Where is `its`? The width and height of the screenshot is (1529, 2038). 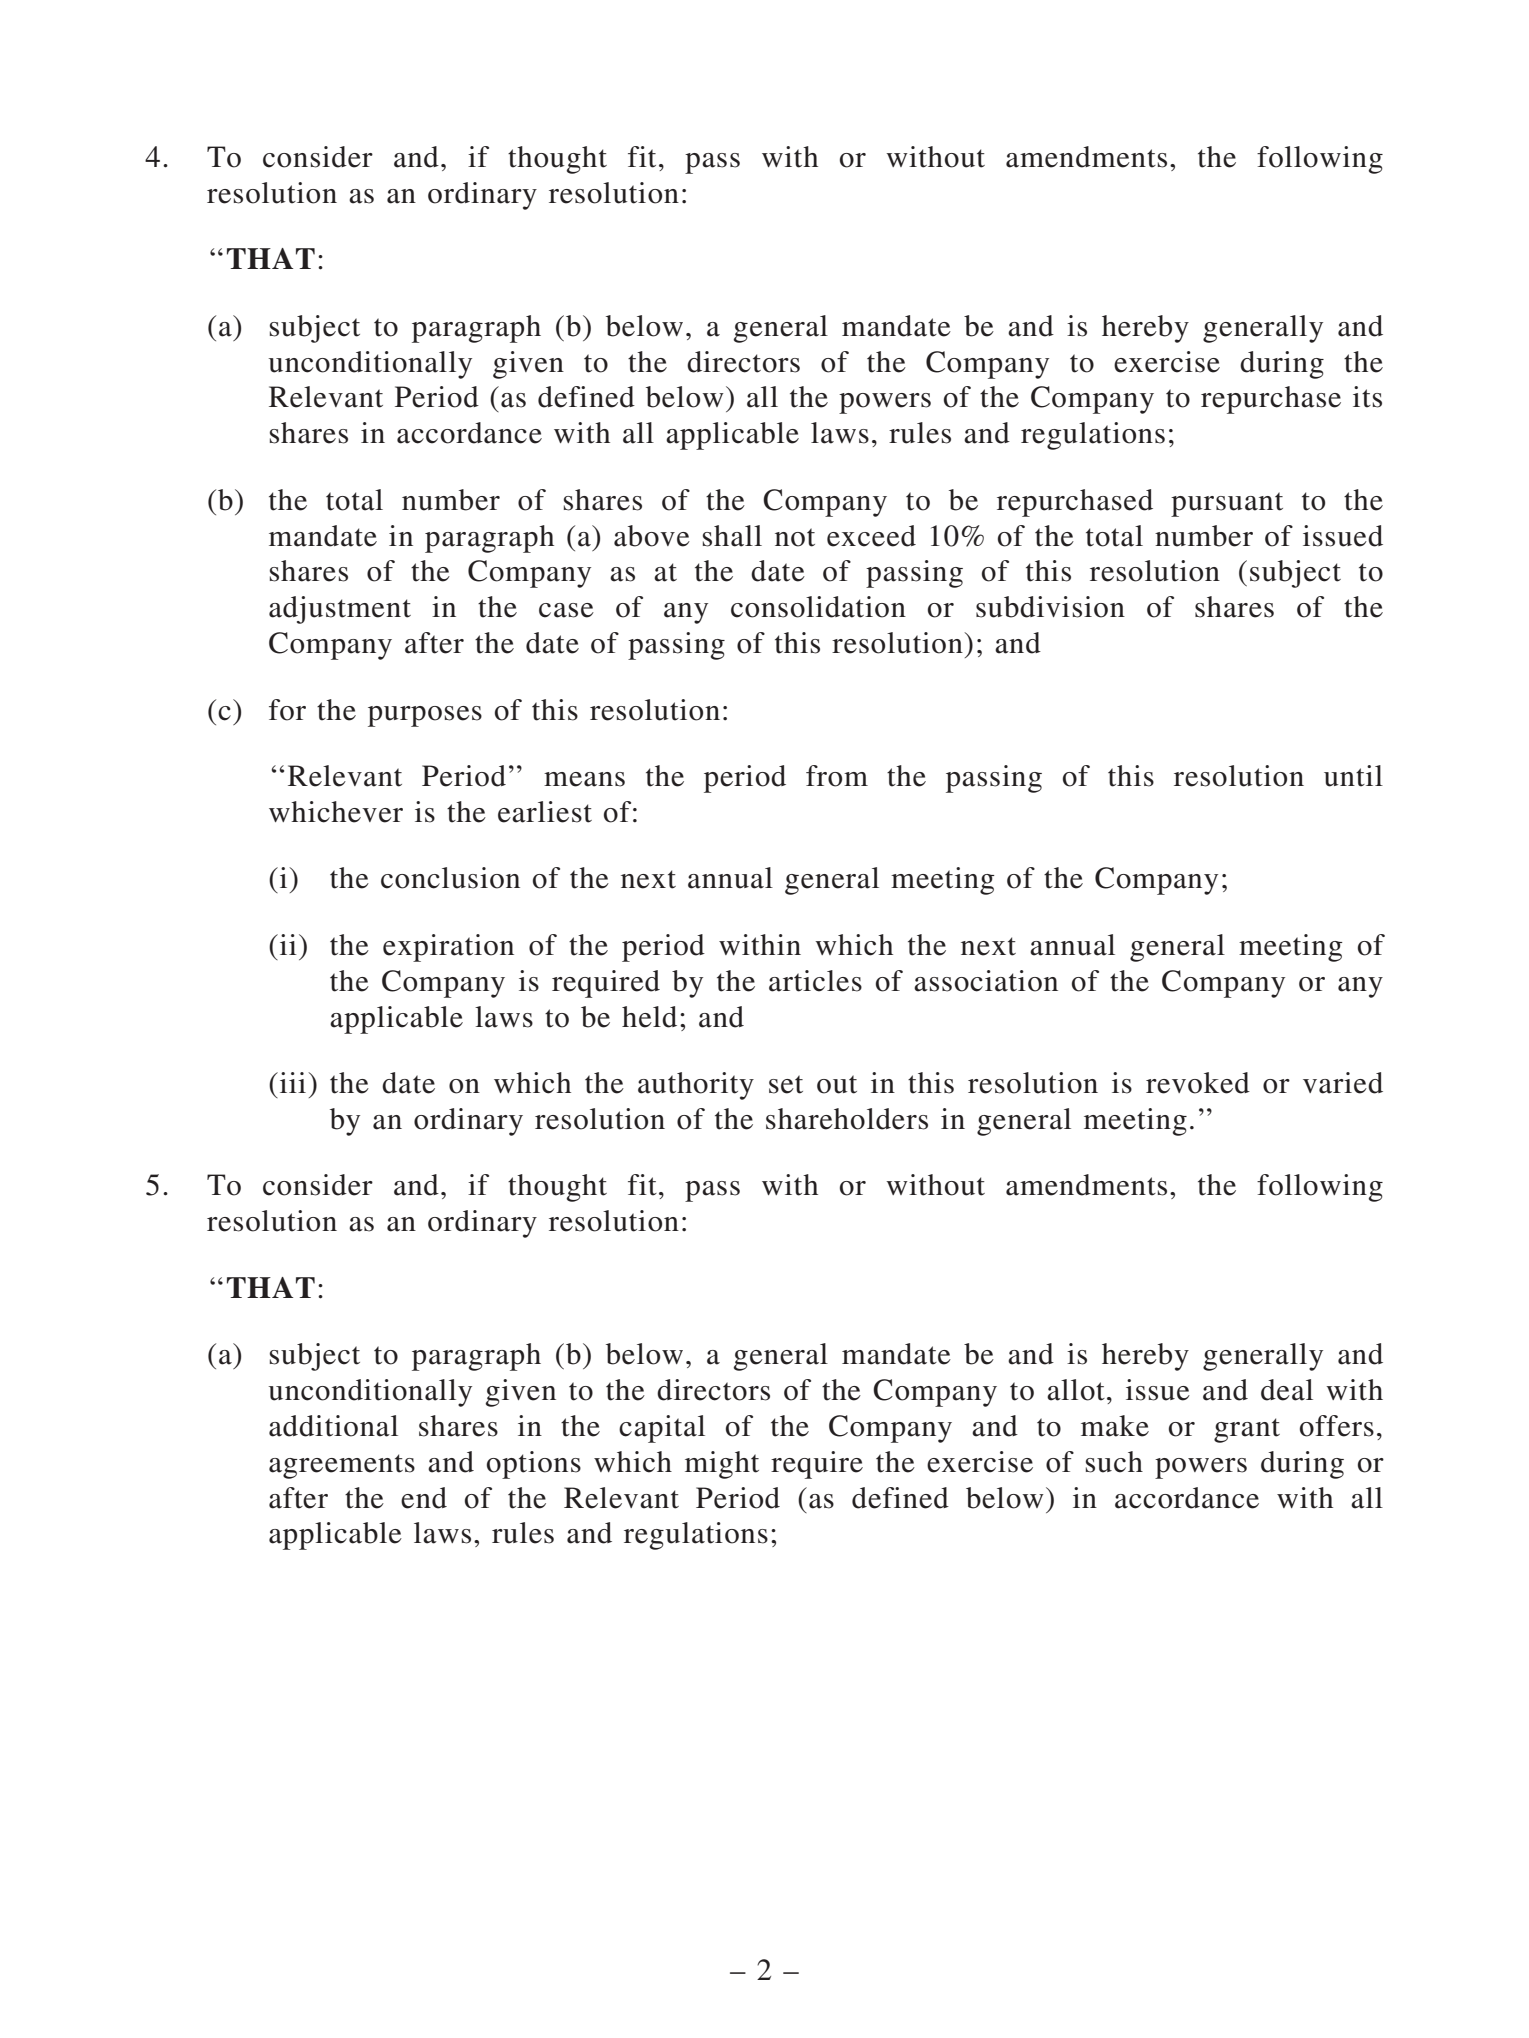
its is located at coordinates (1367, 397).
